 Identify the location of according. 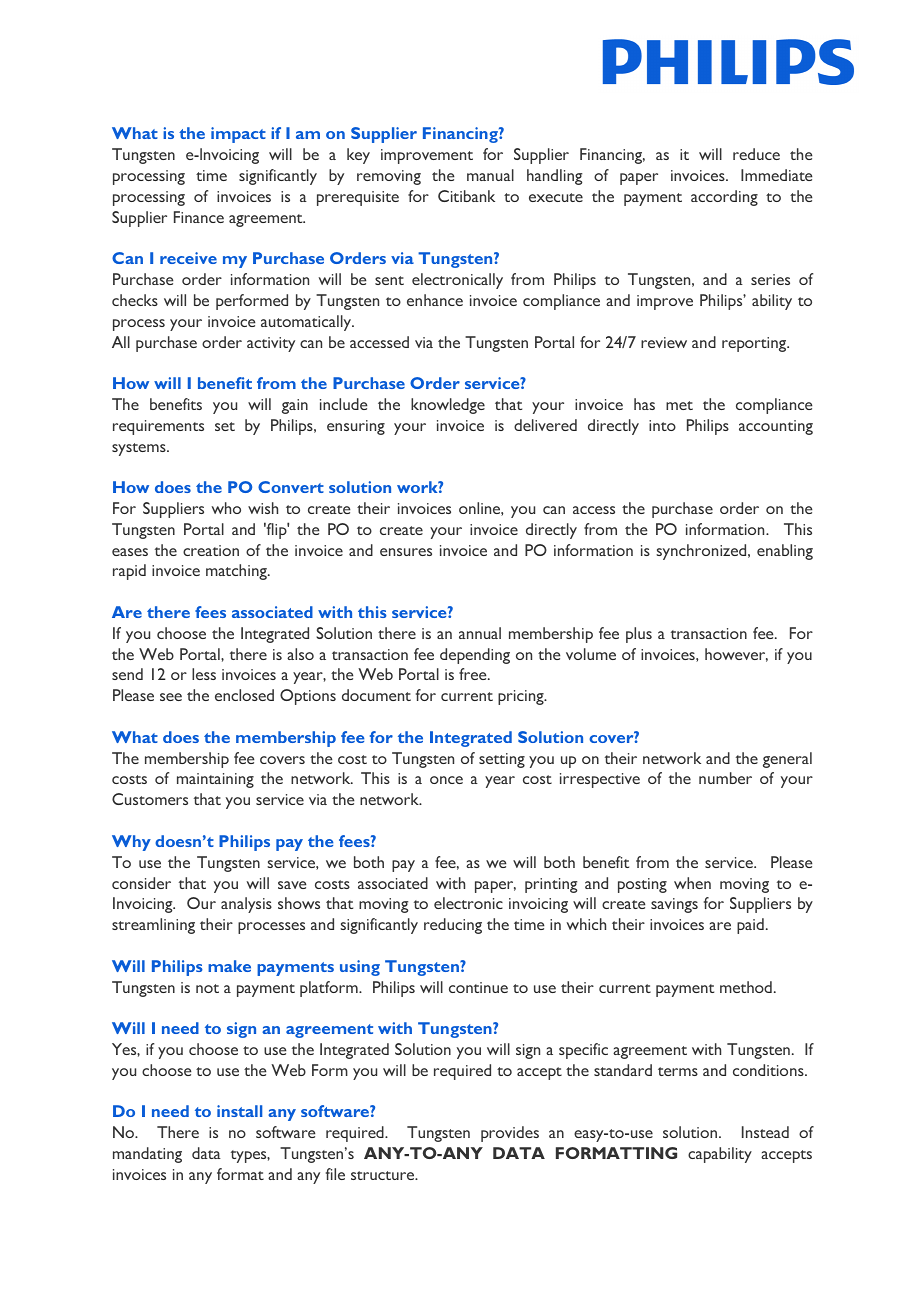
(724, 198).
